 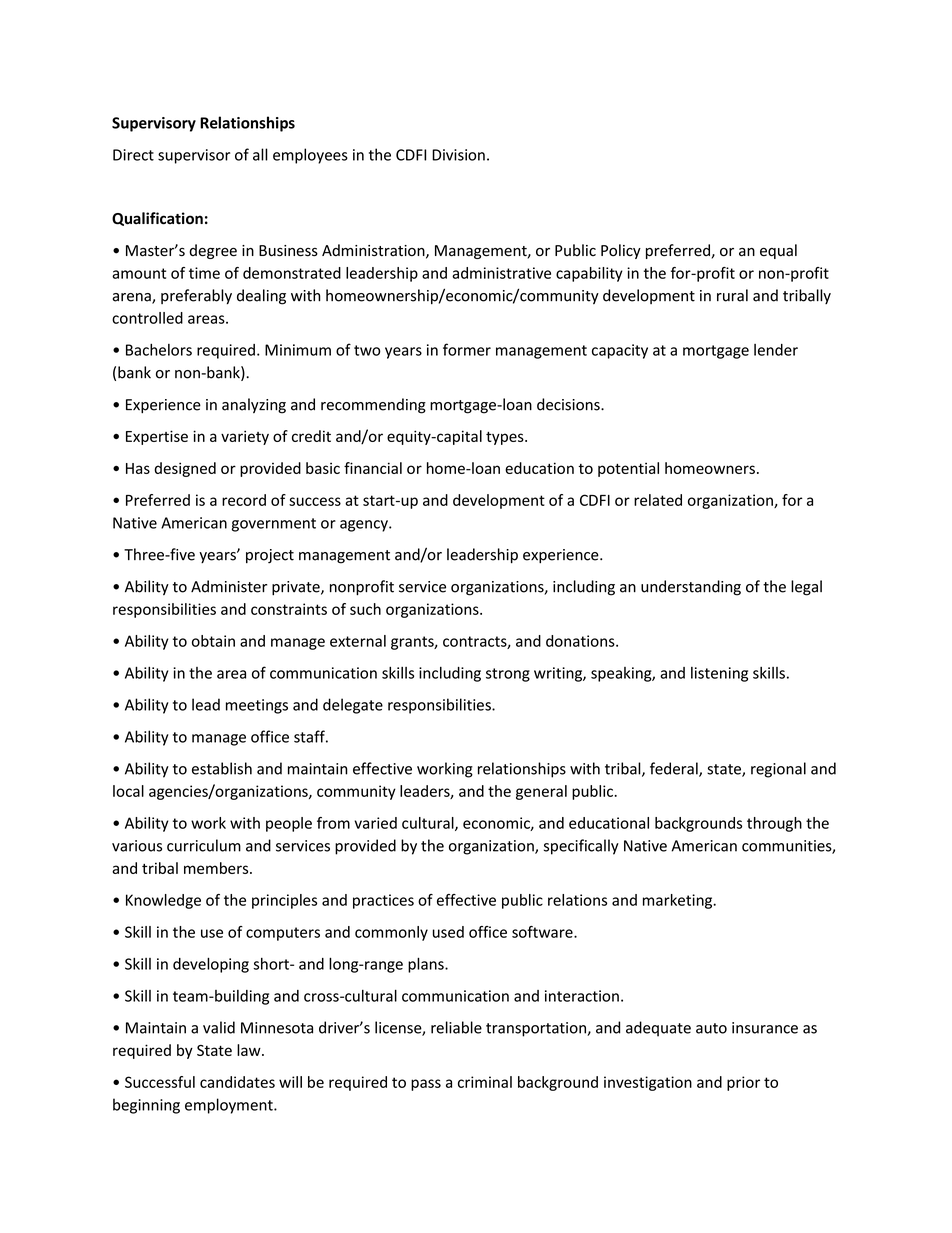 What do you see at coordinates (157, 219) in the screenshot?
I see `Qualification` at bounding box center [157, 219].
